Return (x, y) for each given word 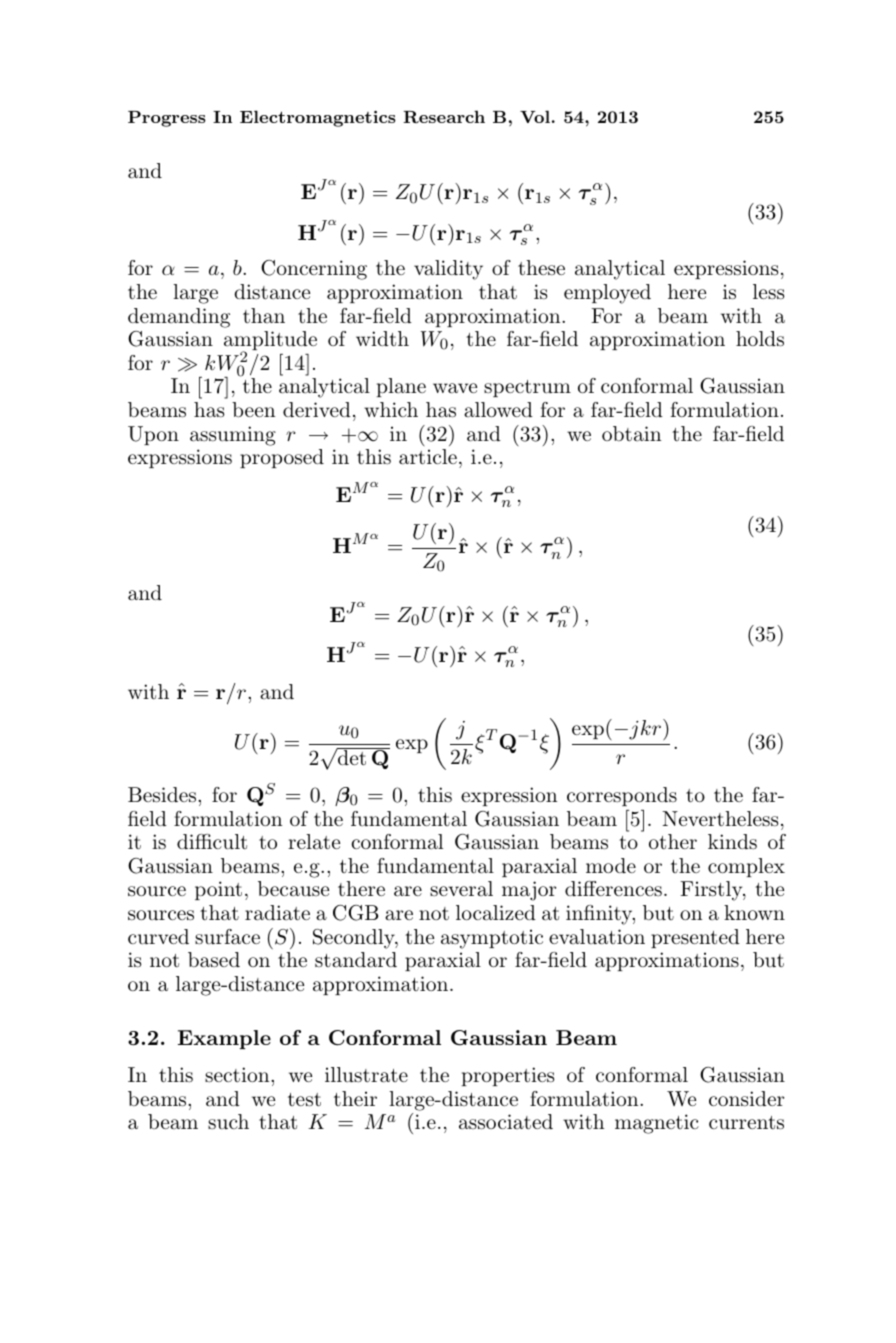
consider (746, 1099)
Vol (535, 116)
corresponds (622, 796)
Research (444, 116)
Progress (167, 119)
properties (508, 1076)
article (428, 457)
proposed (282, 458)
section (238, 1074)
